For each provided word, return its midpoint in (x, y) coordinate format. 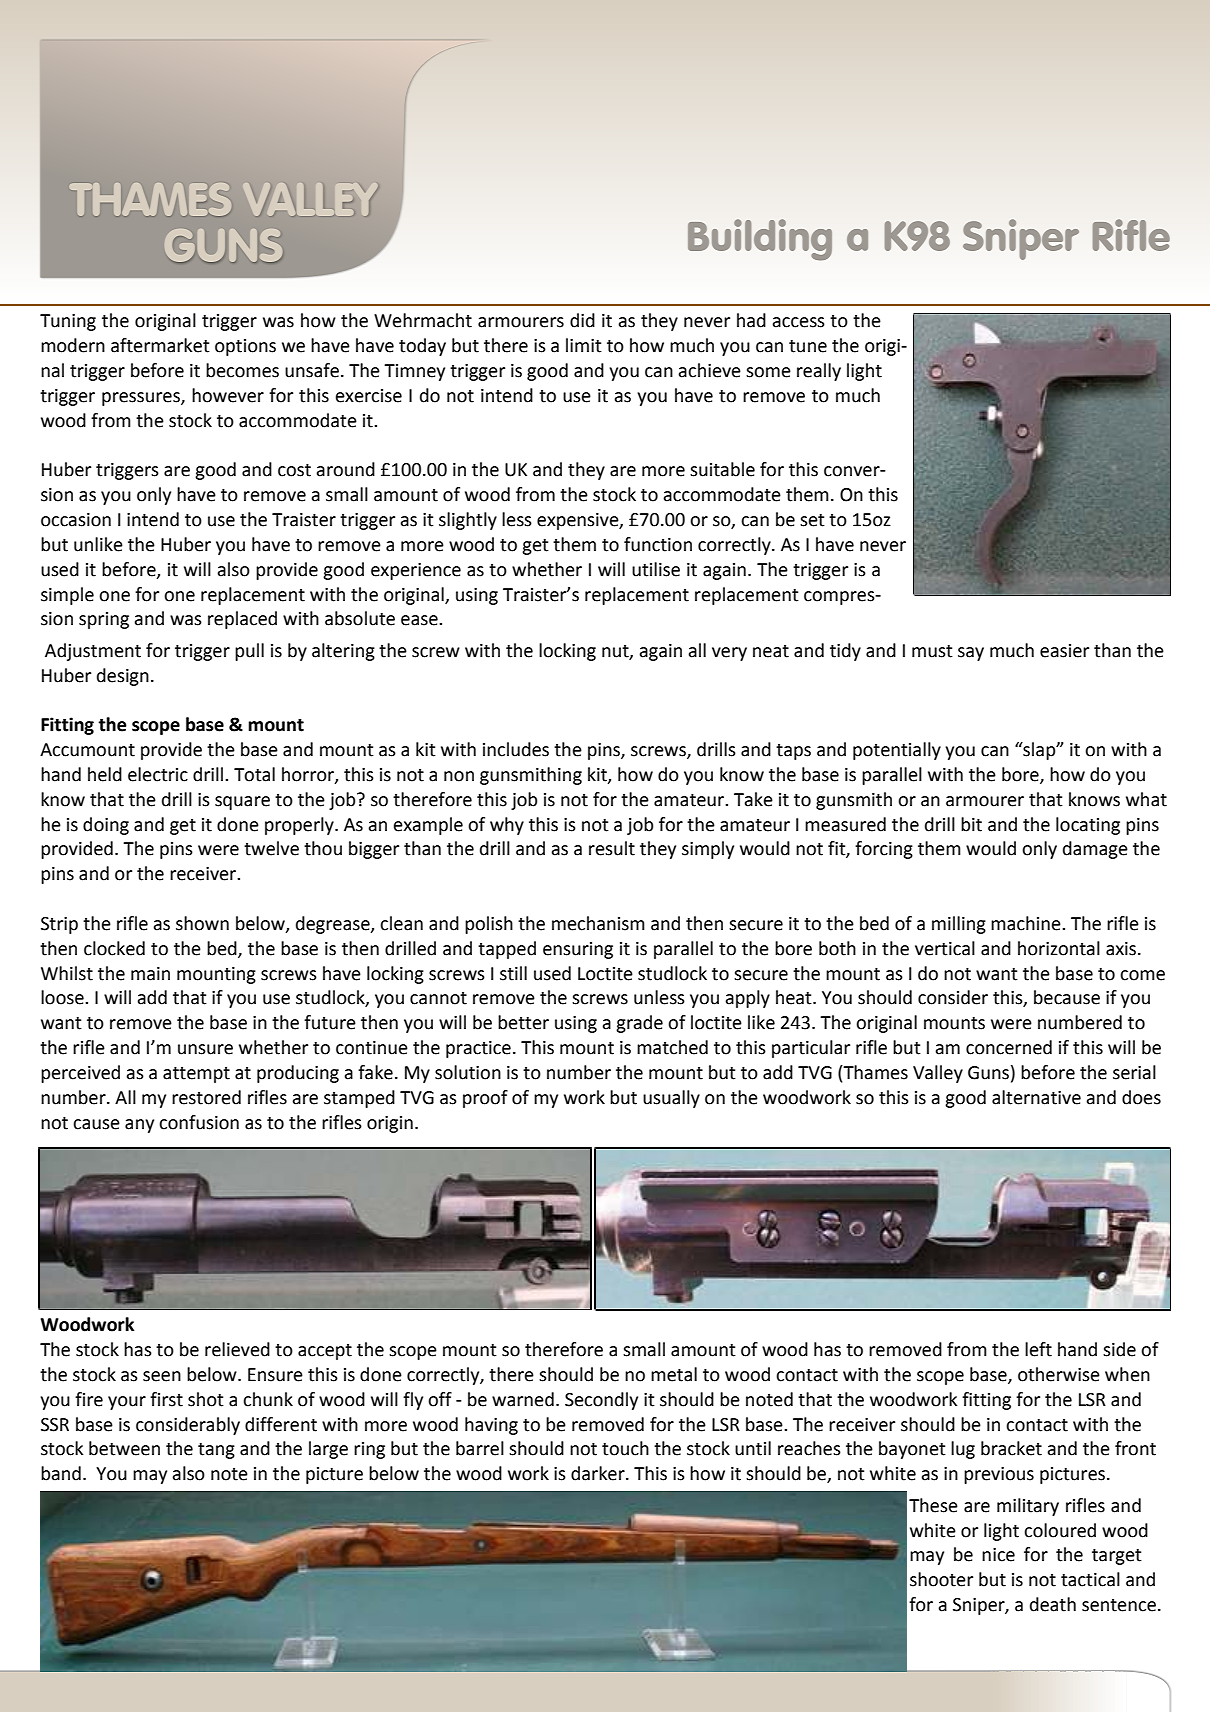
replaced (242, 620)
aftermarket (160, 345)
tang (216, 1451)
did (582, 320)
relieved (237, 1349)
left (1038, 1349)
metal (674, 1374)
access (798, 322)
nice (998, 1555)
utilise (656, 569)
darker (599, 1473)
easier (1064, 651)
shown (202, 923)
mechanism (598, 923)
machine (1027, 923)
